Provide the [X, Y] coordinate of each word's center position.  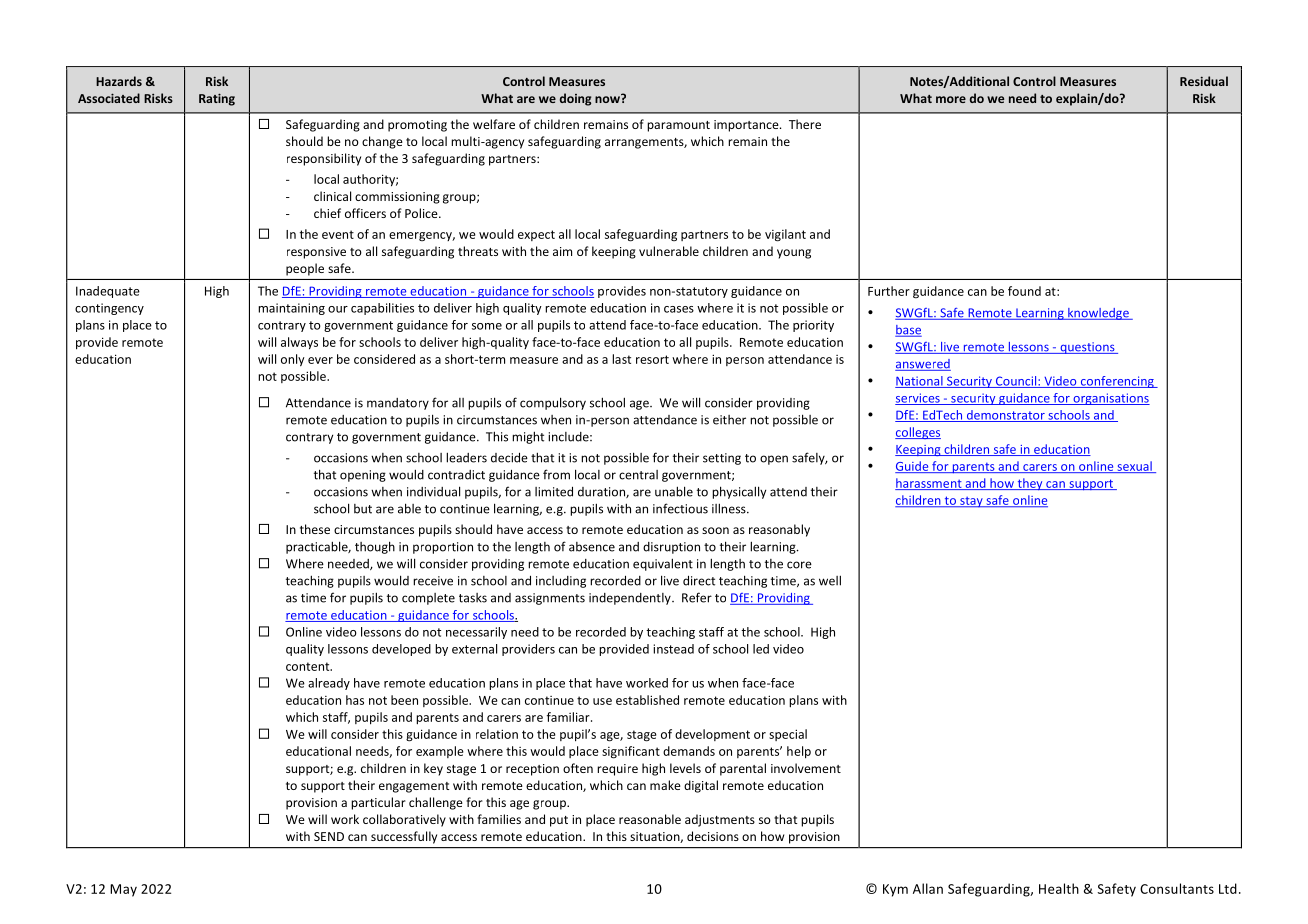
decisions [713, 836]
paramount [678, 126]
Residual [1204, 81]
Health [1059, 888]
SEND [329, 836]
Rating [217, 99]
